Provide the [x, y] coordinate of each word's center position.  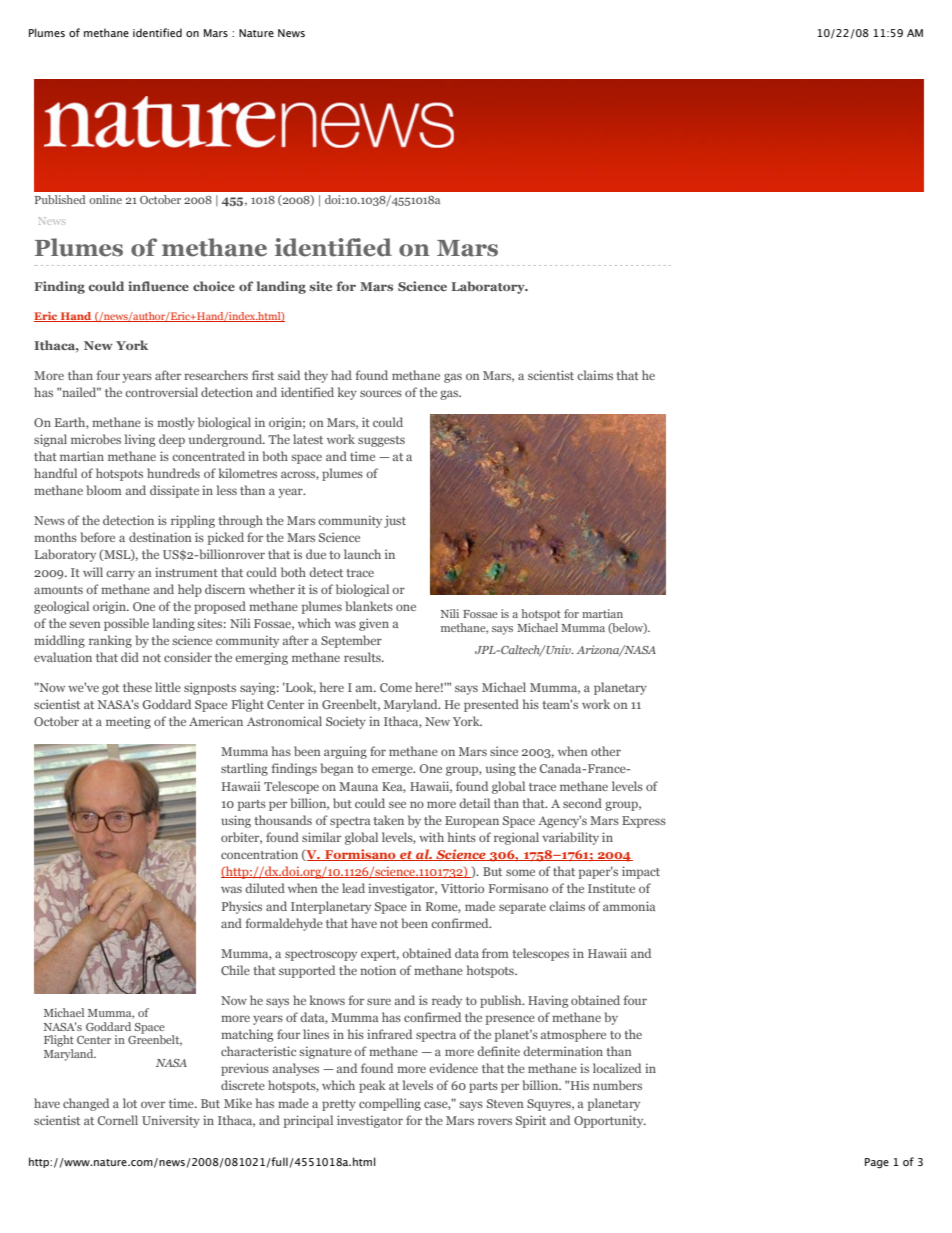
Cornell [118, 1120]
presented [491, 705]
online [105, 199]
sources [381, 393]
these [137, 687]
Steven [505, 1103]
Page [877, 1163]
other [606, 751]
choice [214, 286]
